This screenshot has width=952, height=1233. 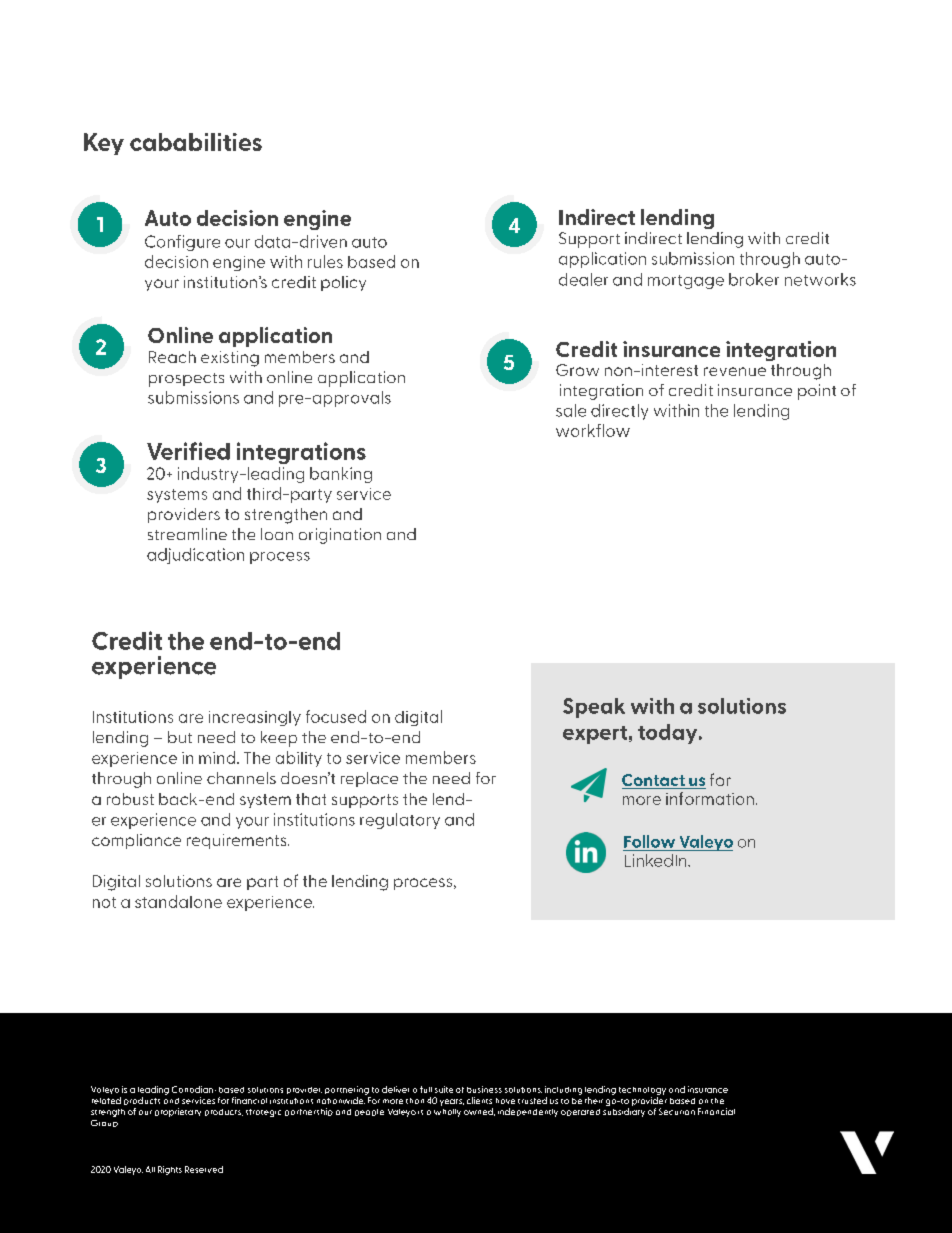 What do you see at coordinates (182, 243) in the screenshot?
I see `Configure` at bounding box center [182, 243].
